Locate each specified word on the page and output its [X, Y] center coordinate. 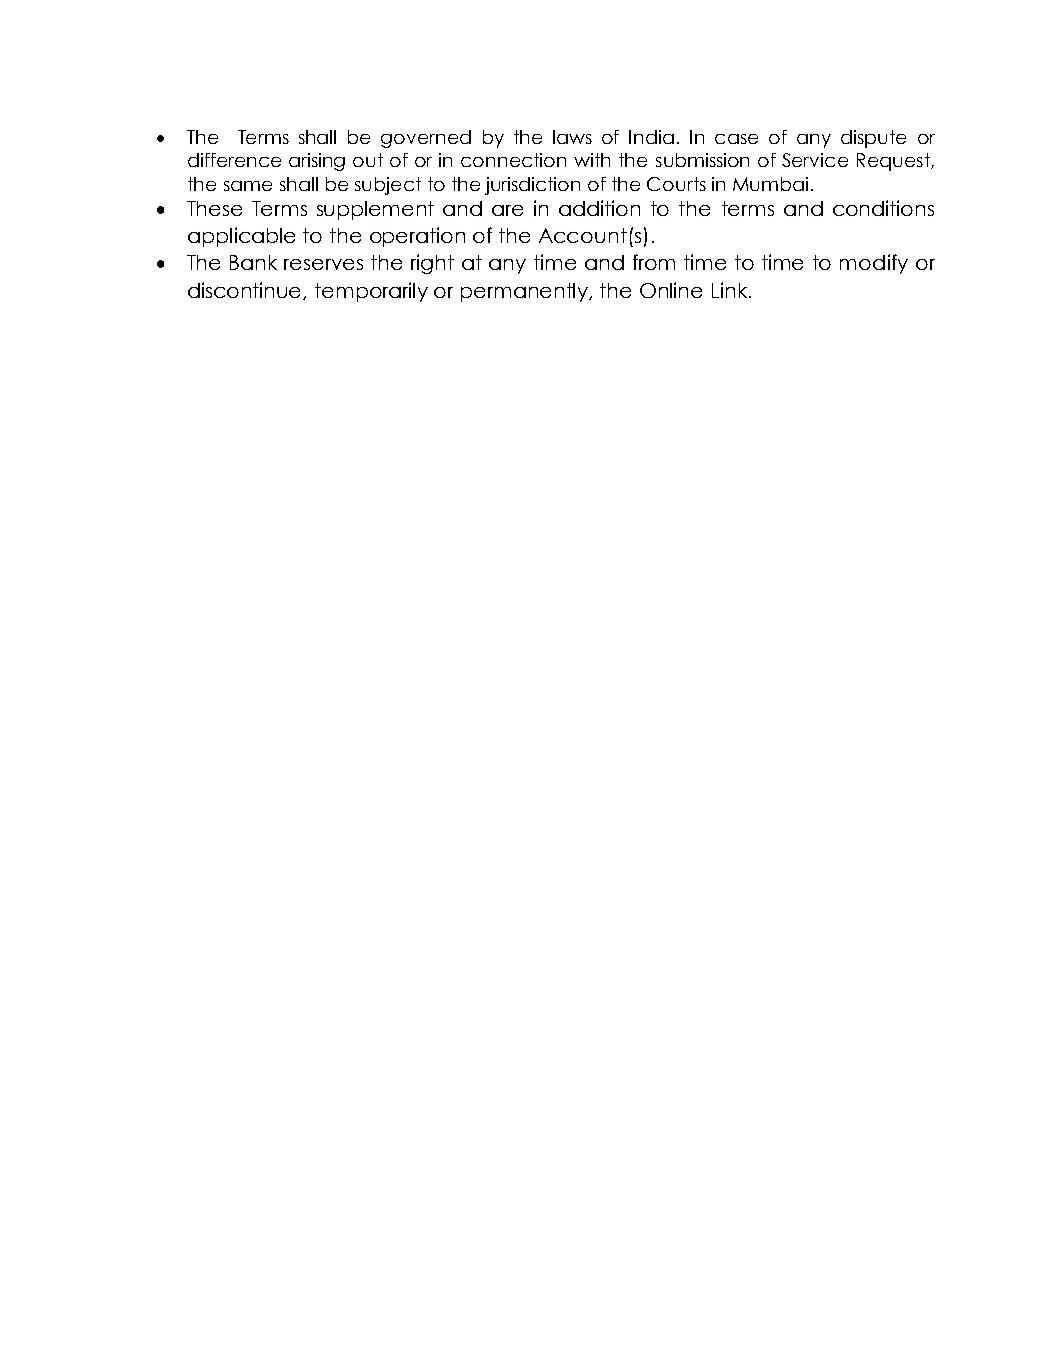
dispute [873, 139]
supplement [375, 210]
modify [874, 264]
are [507, 210]
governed [426, 139]
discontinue [246, 291]
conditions [883, 208]
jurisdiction [532, 186]
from [654, 262]
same [248, 186]
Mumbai [770, 184]
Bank [253, 262]
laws [572, 137]
